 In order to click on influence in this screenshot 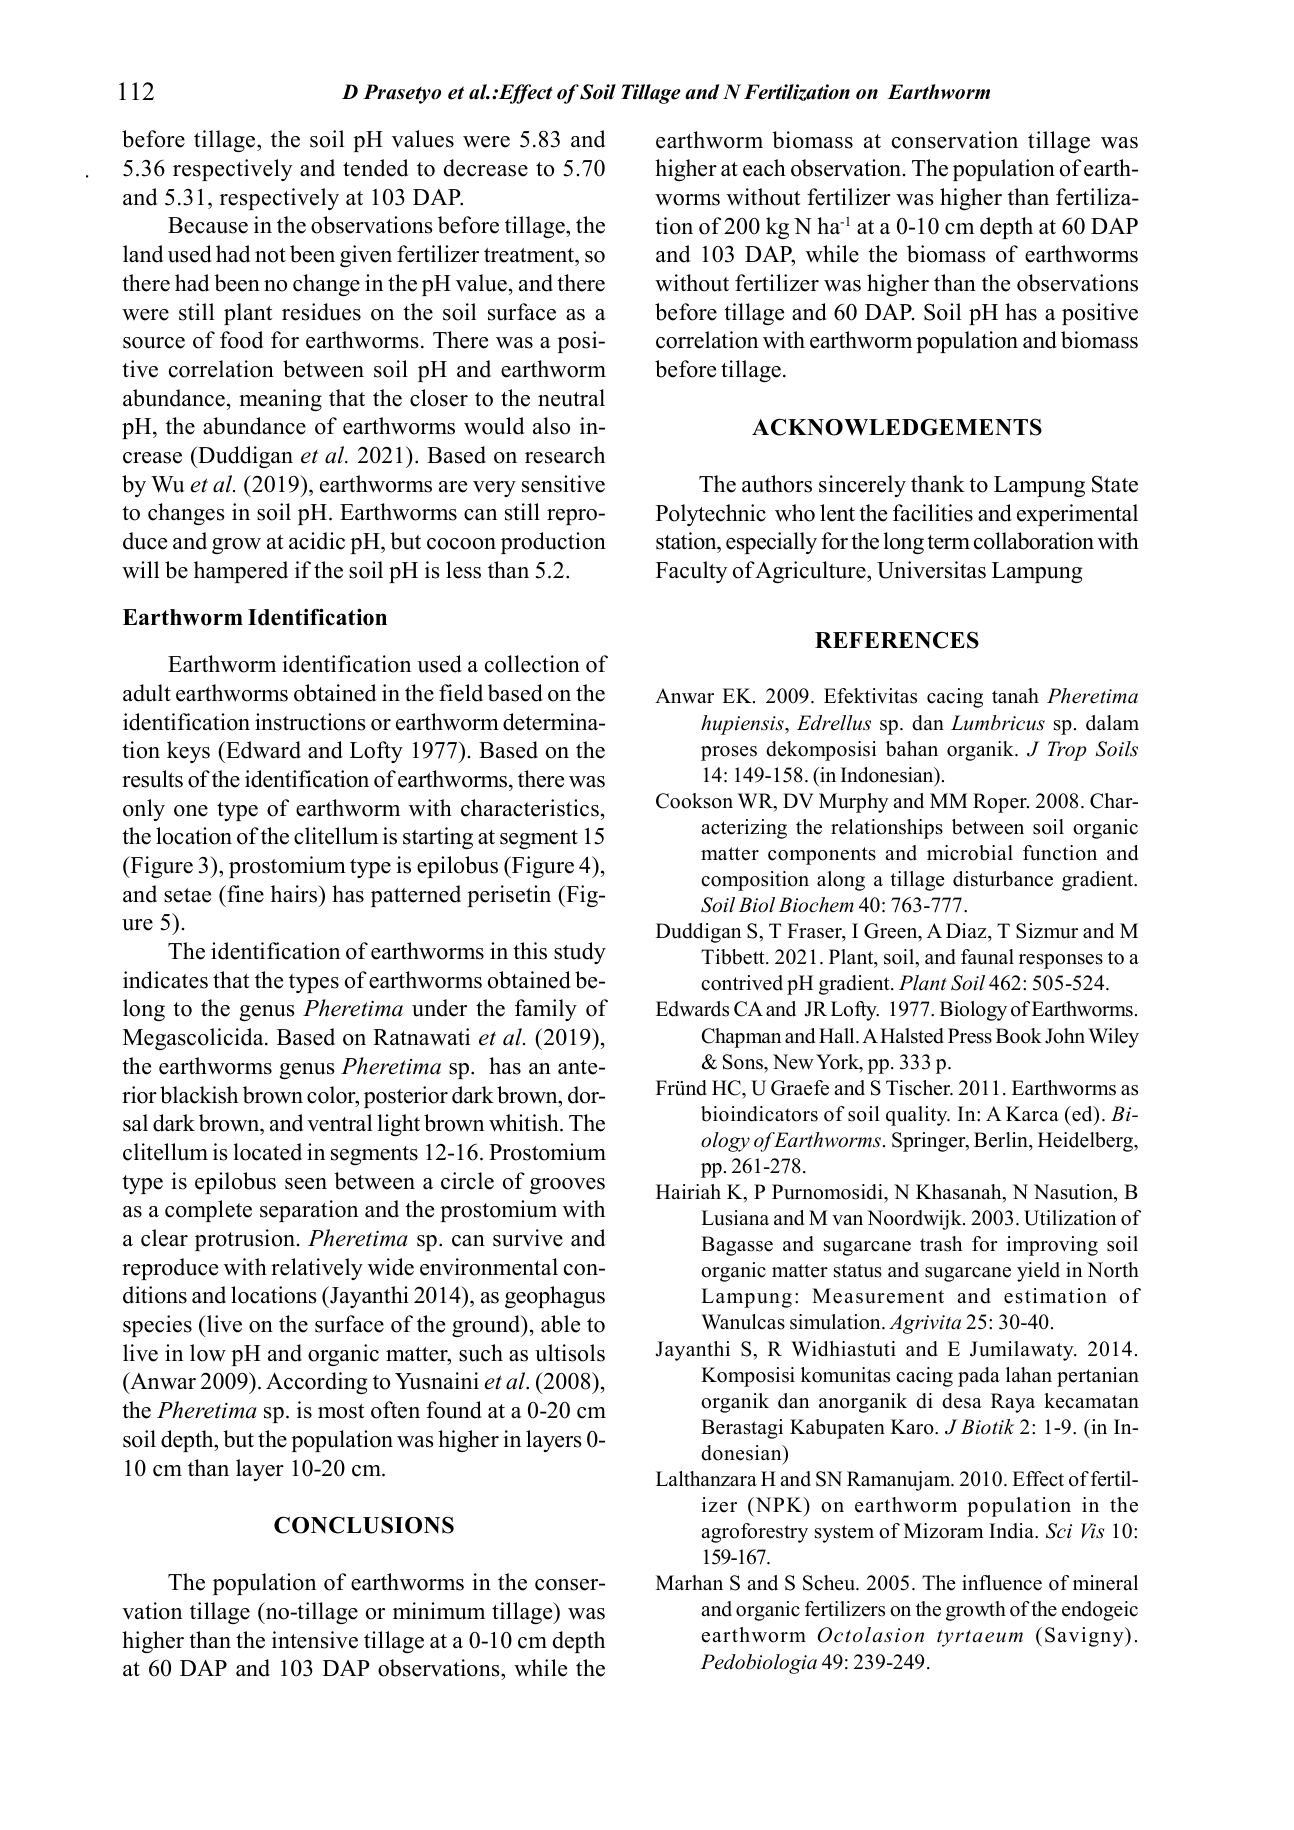, I will do `click(1002, 1583)`.
